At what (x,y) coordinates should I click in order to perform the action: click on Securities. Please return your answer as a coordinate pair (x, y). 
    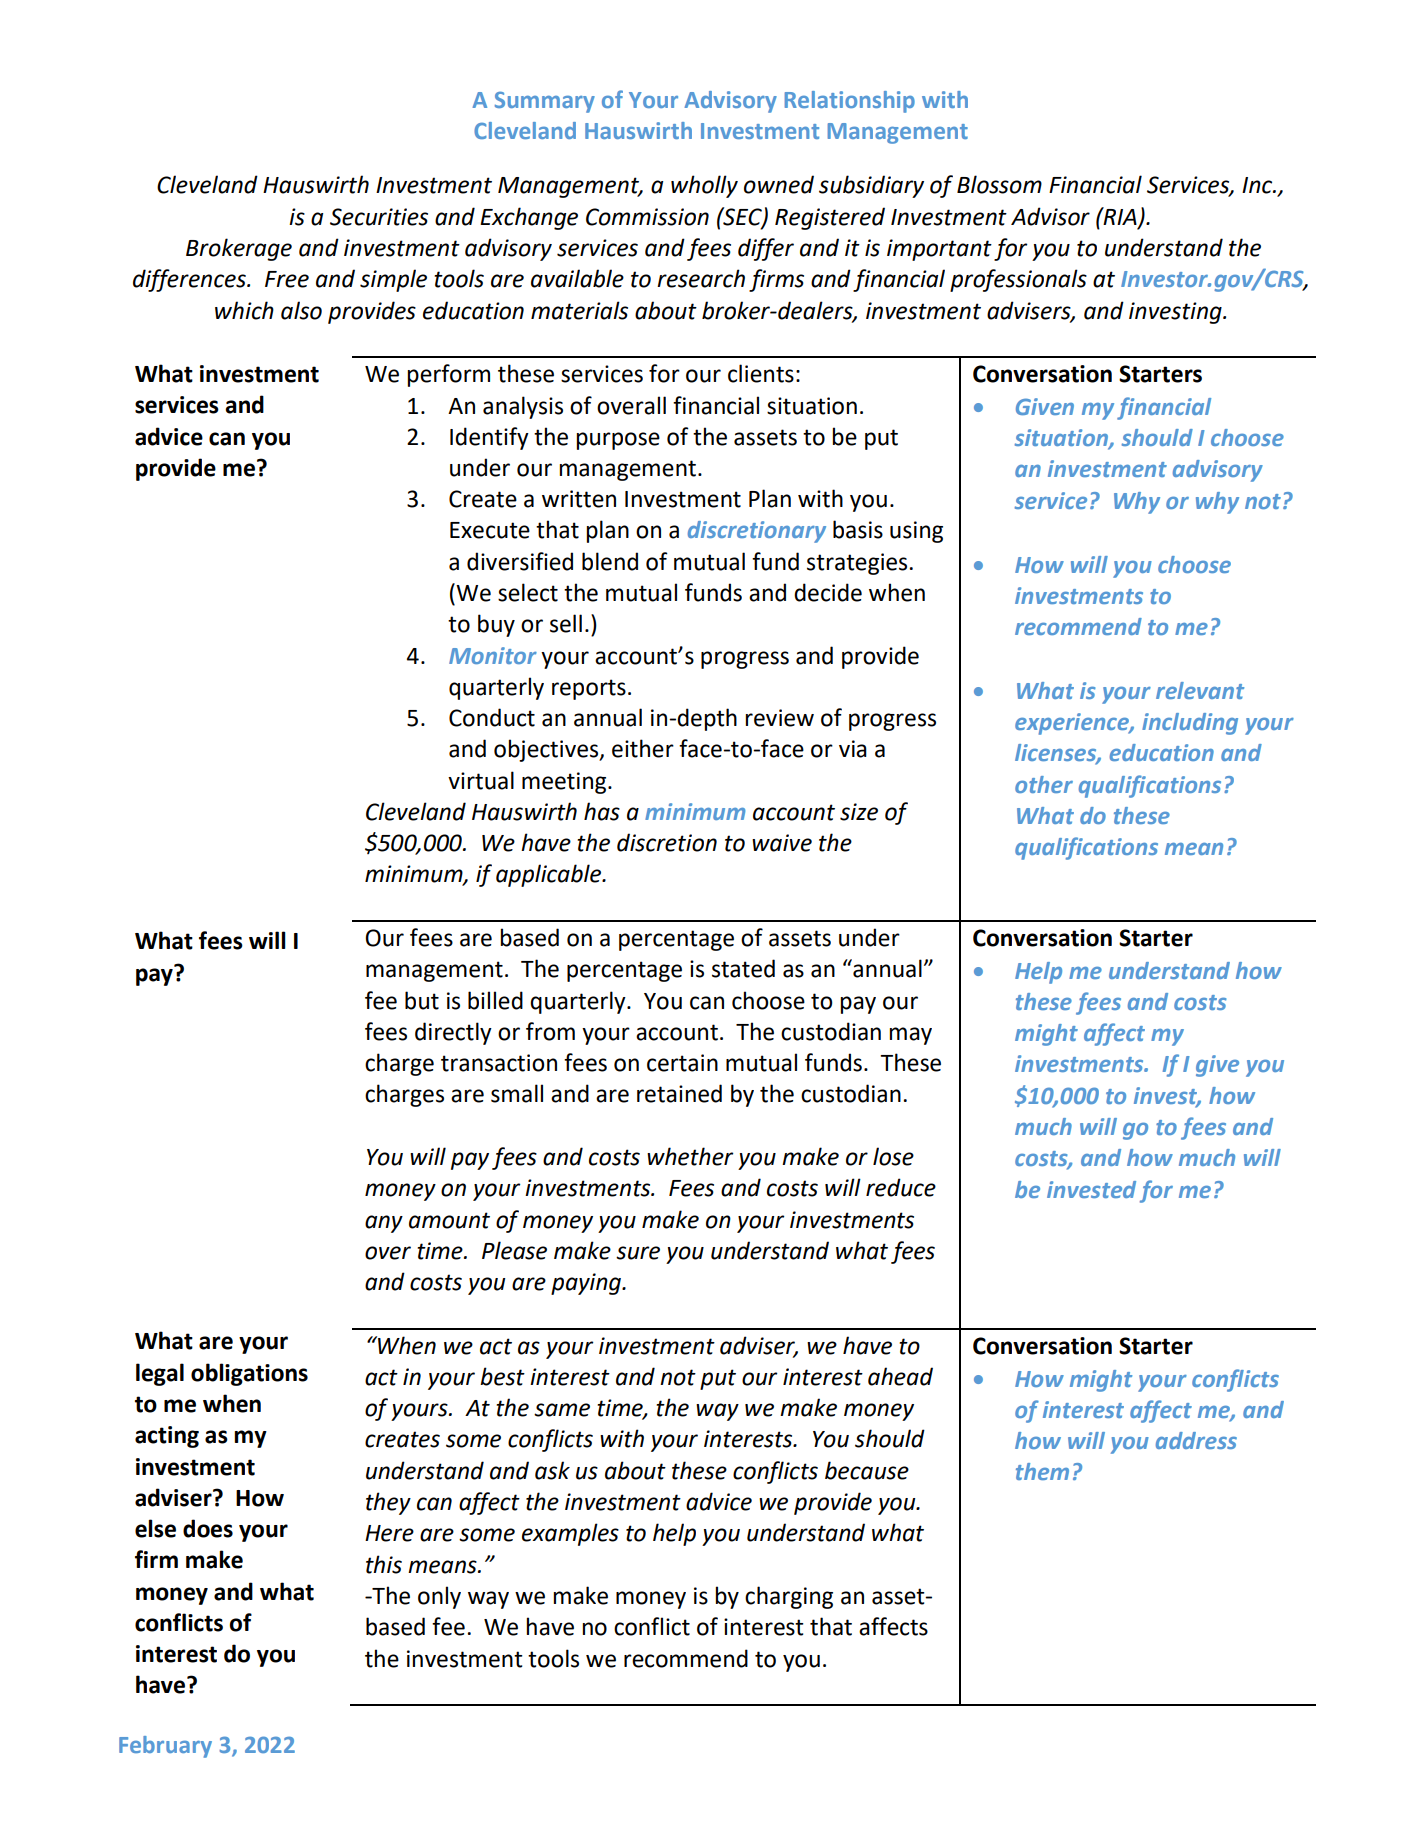
    Looking at the image, I should click on (379, 217).
